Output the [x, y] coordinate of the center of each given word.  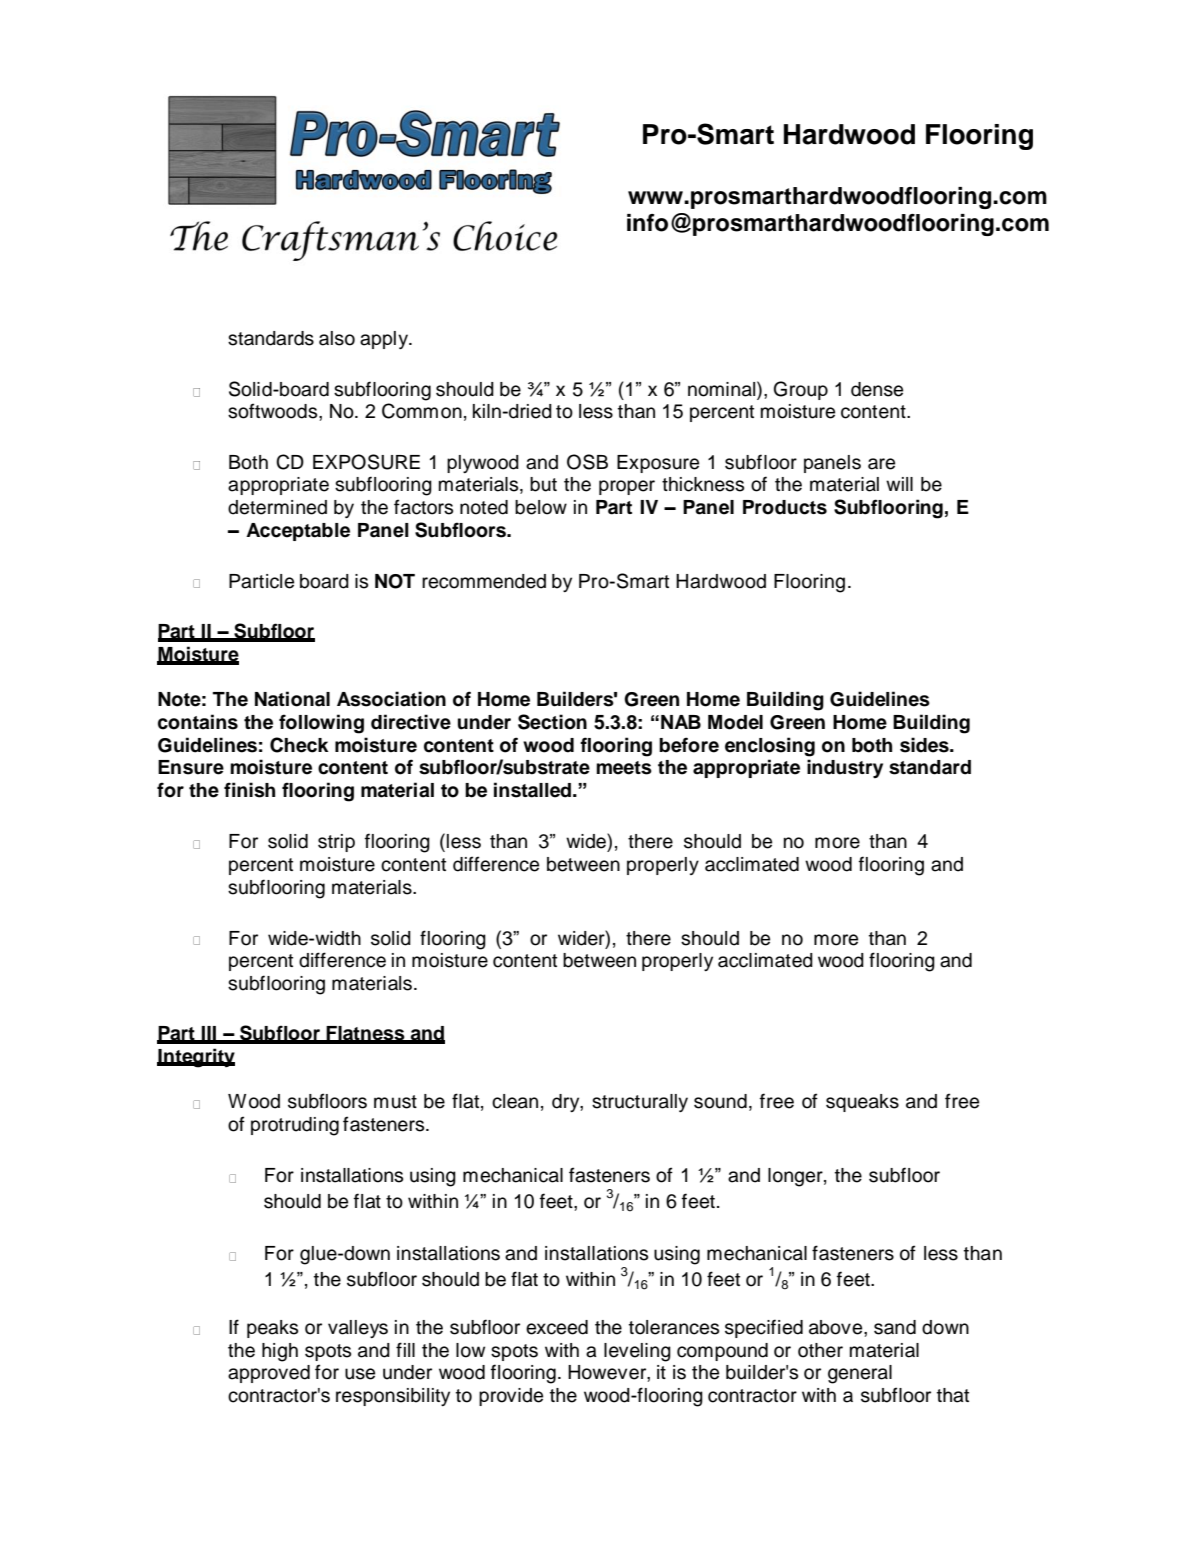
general [860, 1374]
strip [336, 843]
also [337, 338]
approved [269, 1374]
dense [877, 389]
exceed [557, 1327]
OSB [587, 462]
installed [534, 790]
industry [845, 768]
